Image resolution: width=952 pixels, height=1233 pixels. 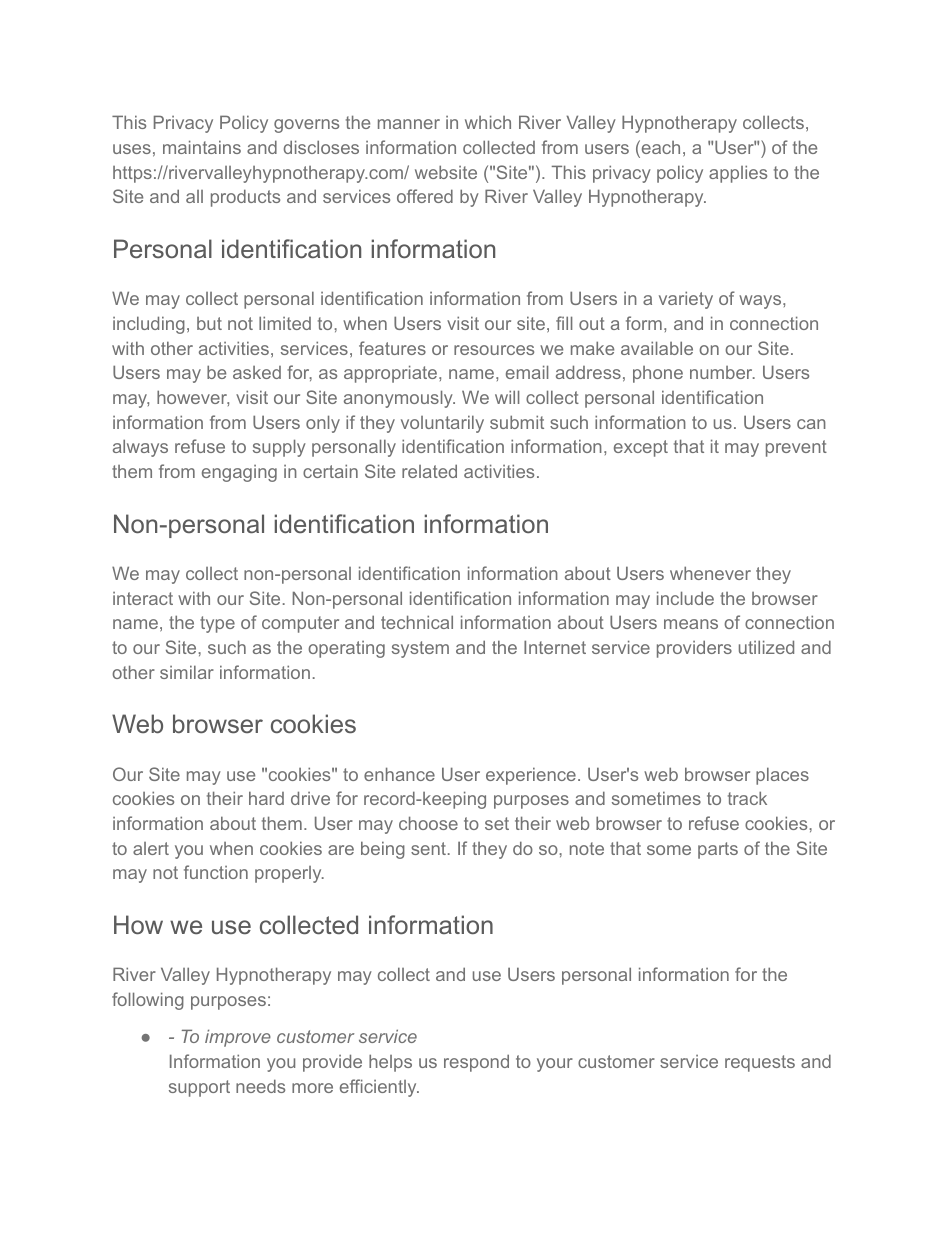 I want to click on number, so click(x=722, y=372).
